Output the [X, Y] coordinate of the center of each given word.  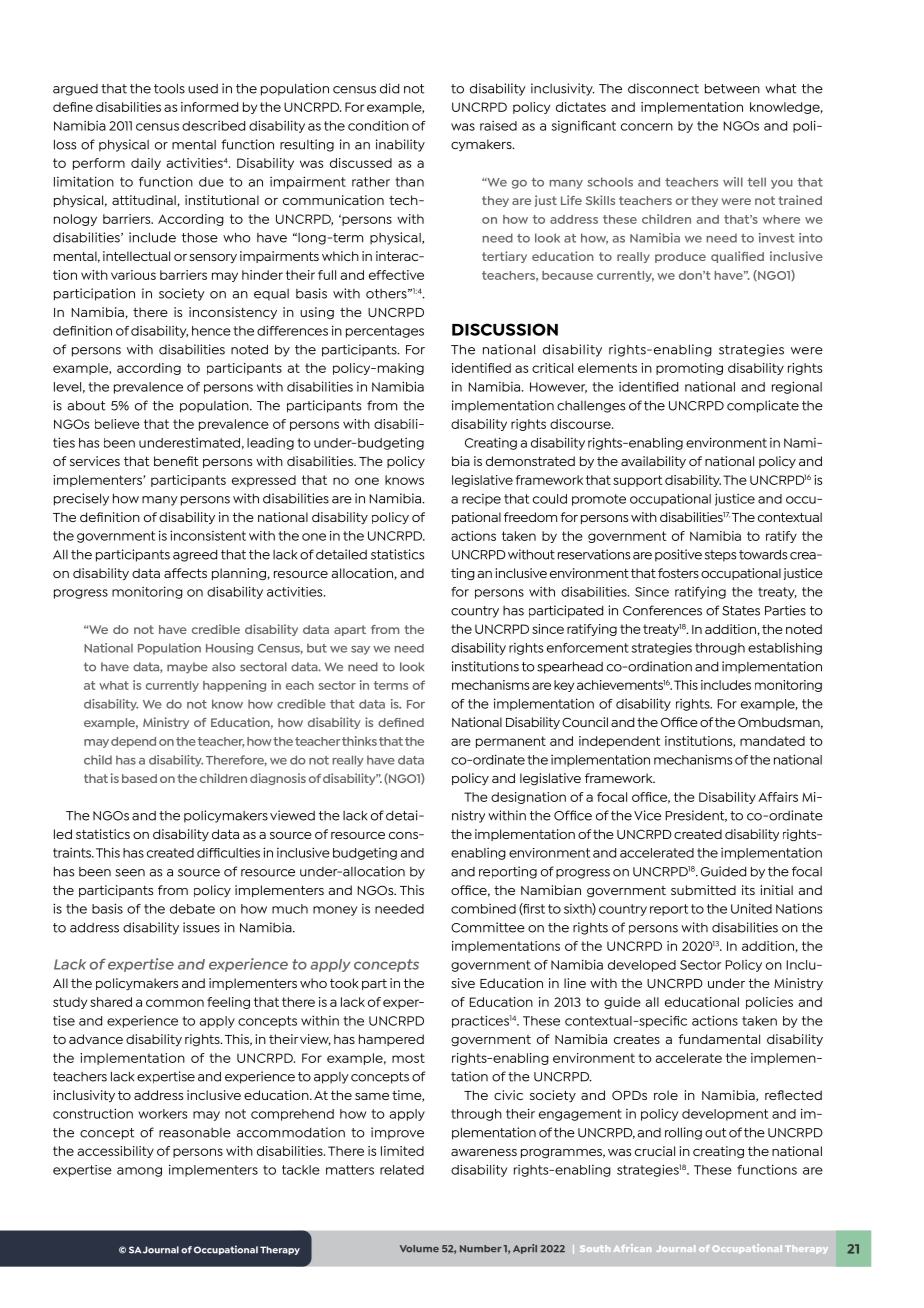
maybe [187, 668]
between [732, 88]
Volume [419, 1249]
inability [400, 145]
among [139, 1172]
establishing [785, 648]
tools [169, 88]
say [360, 650]
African [632, 1248]
